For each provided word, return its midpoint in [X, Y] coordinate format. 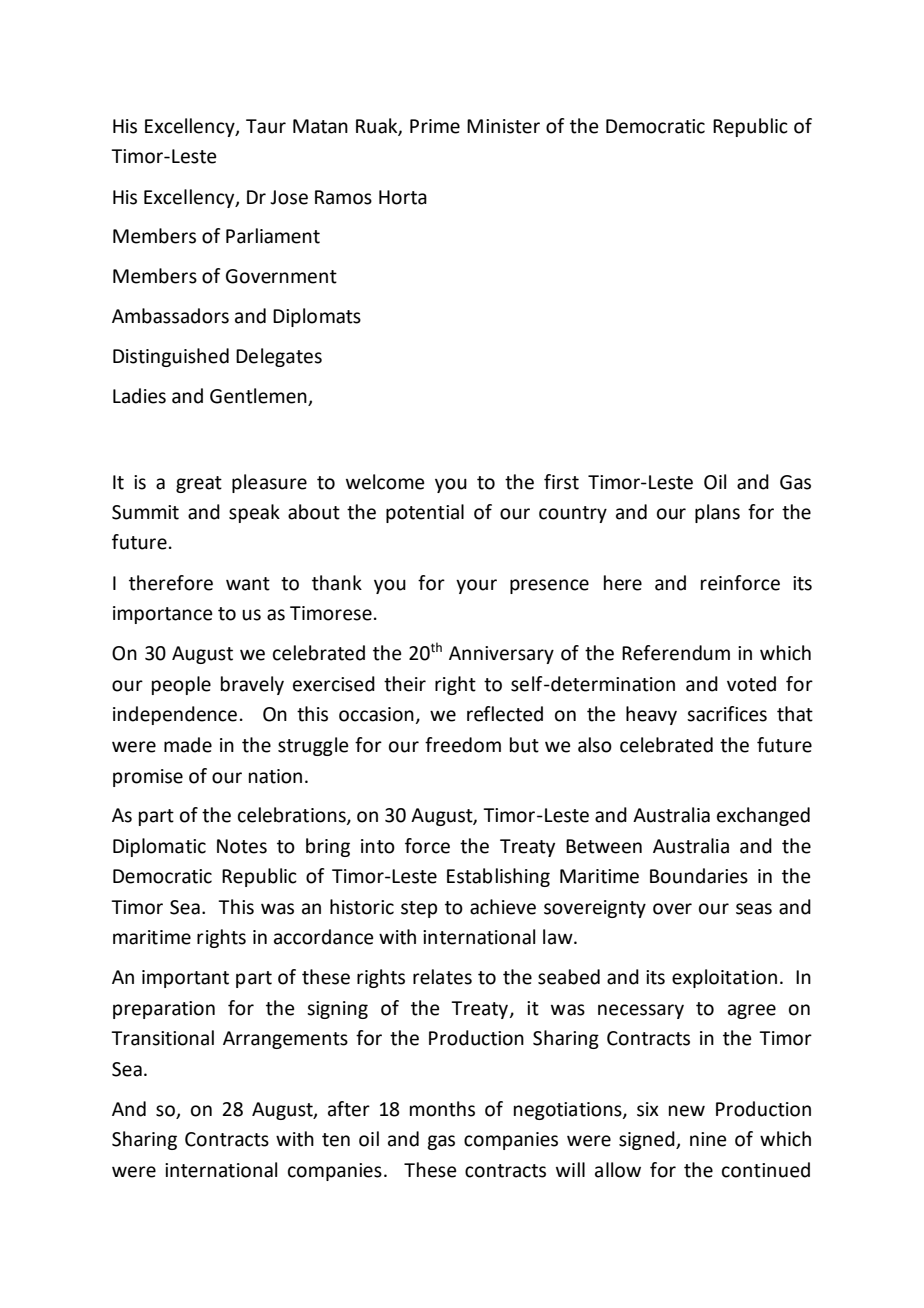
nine [708, 1139]
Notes [242, 846]
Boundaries [699, 876]
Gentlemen [258, 396]
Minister [503, 126]
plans [717, 513]
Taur [266, 126]
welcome [385, 482]
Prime [435, 126]
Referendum [676, 653]
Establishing [498, 877]
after [349, 1109]
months [442, 1109]
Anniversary [501, 655]
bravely [252, 685]
